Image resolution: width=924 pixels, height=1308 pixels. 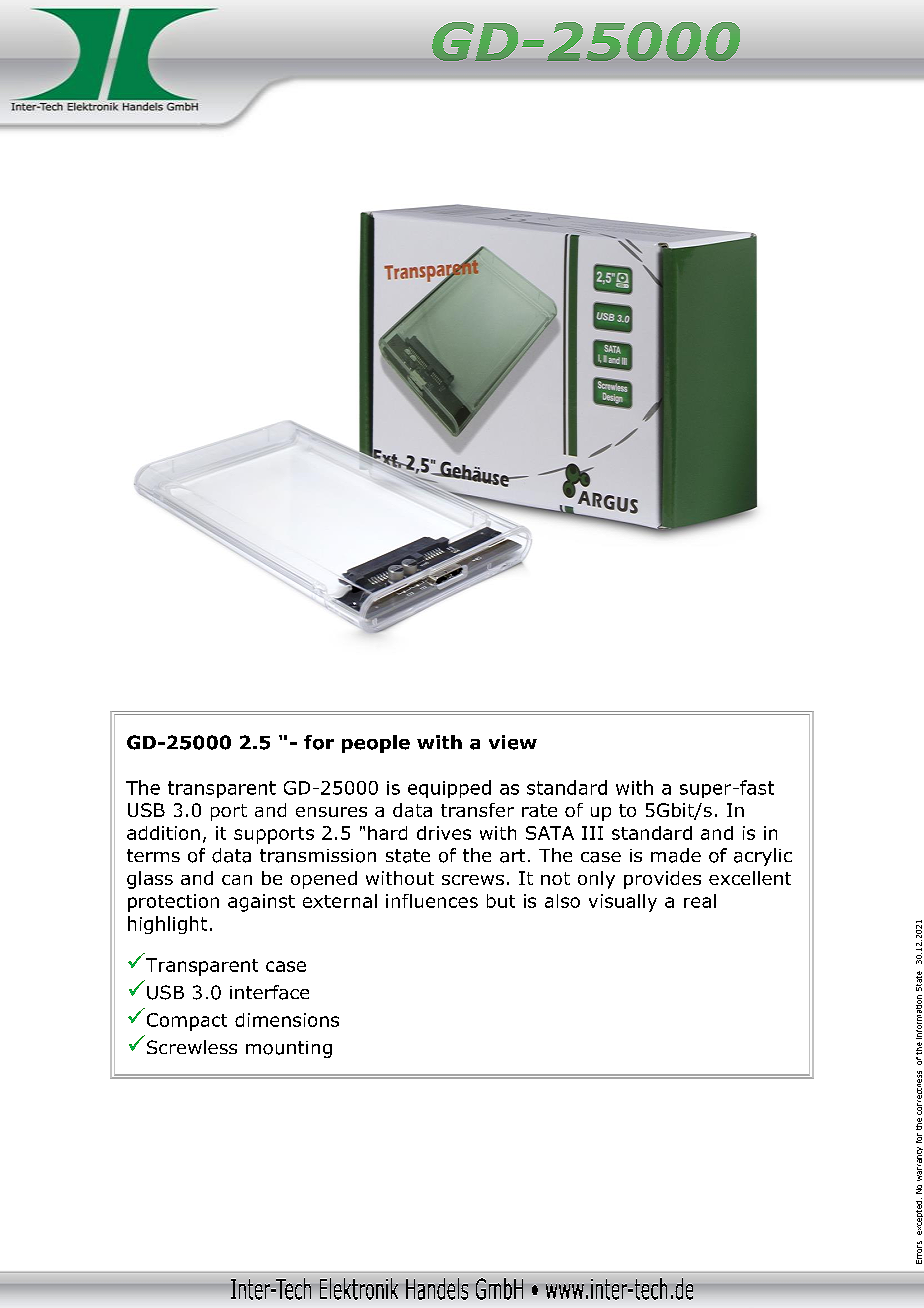 I want to click on rate, so click(x=539, y=810).
